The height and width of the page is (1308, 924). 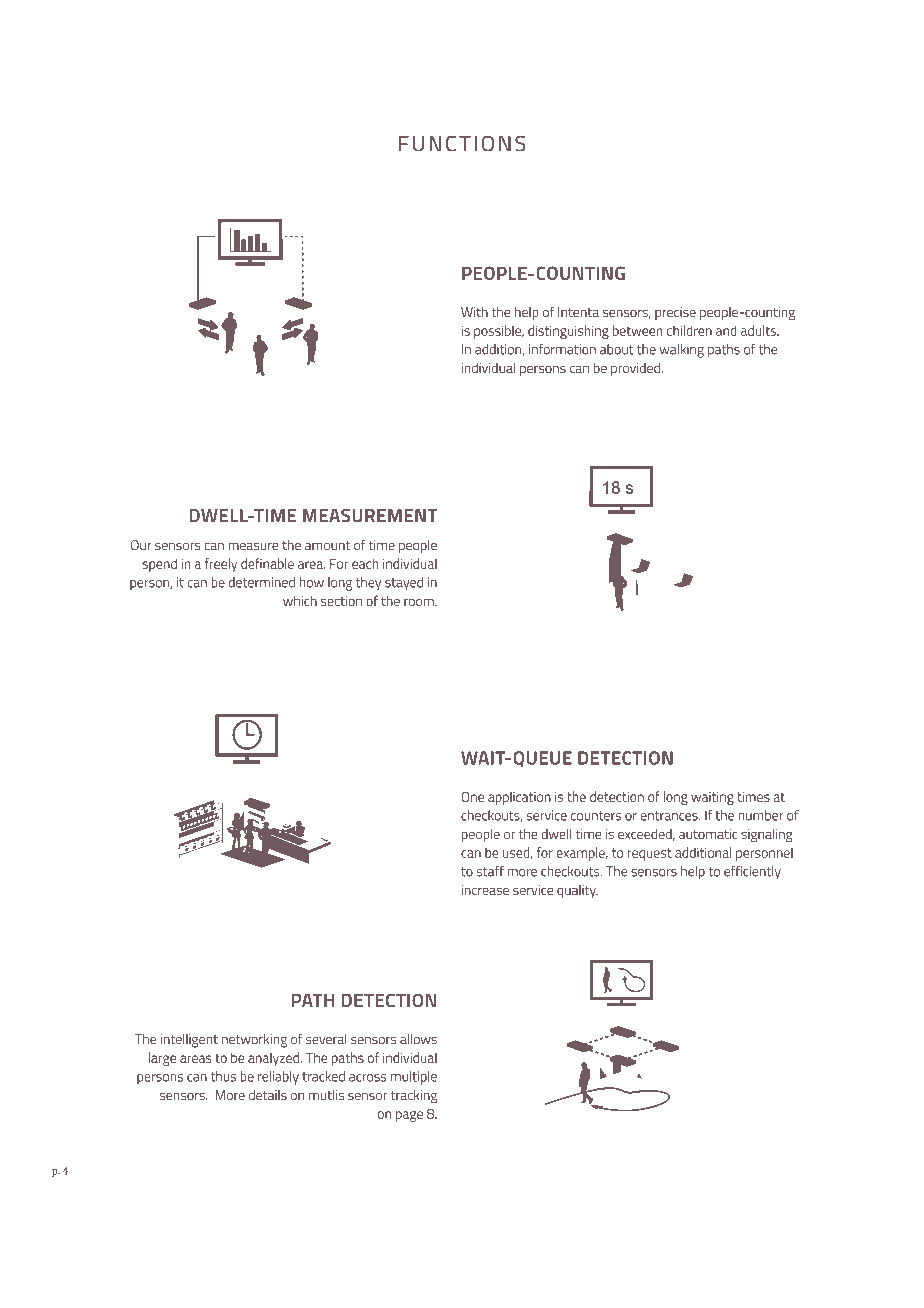 What do you see at coordinates (675, 313) in the page?
I see `precise` at bounding box center [675, 313].
